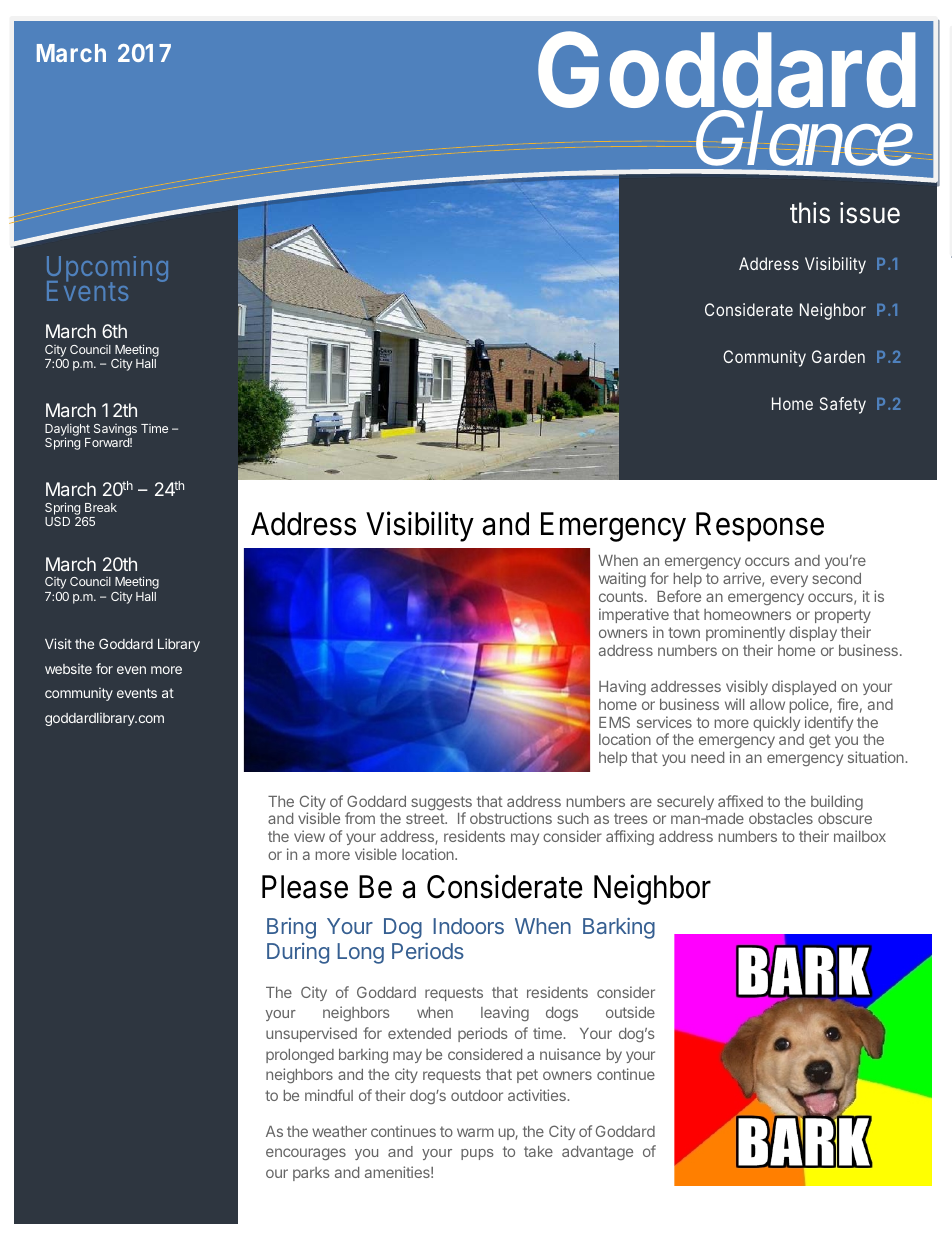 The width and height of the screenshot is (952, 1233). I want to click on this, so click(810, 213).
